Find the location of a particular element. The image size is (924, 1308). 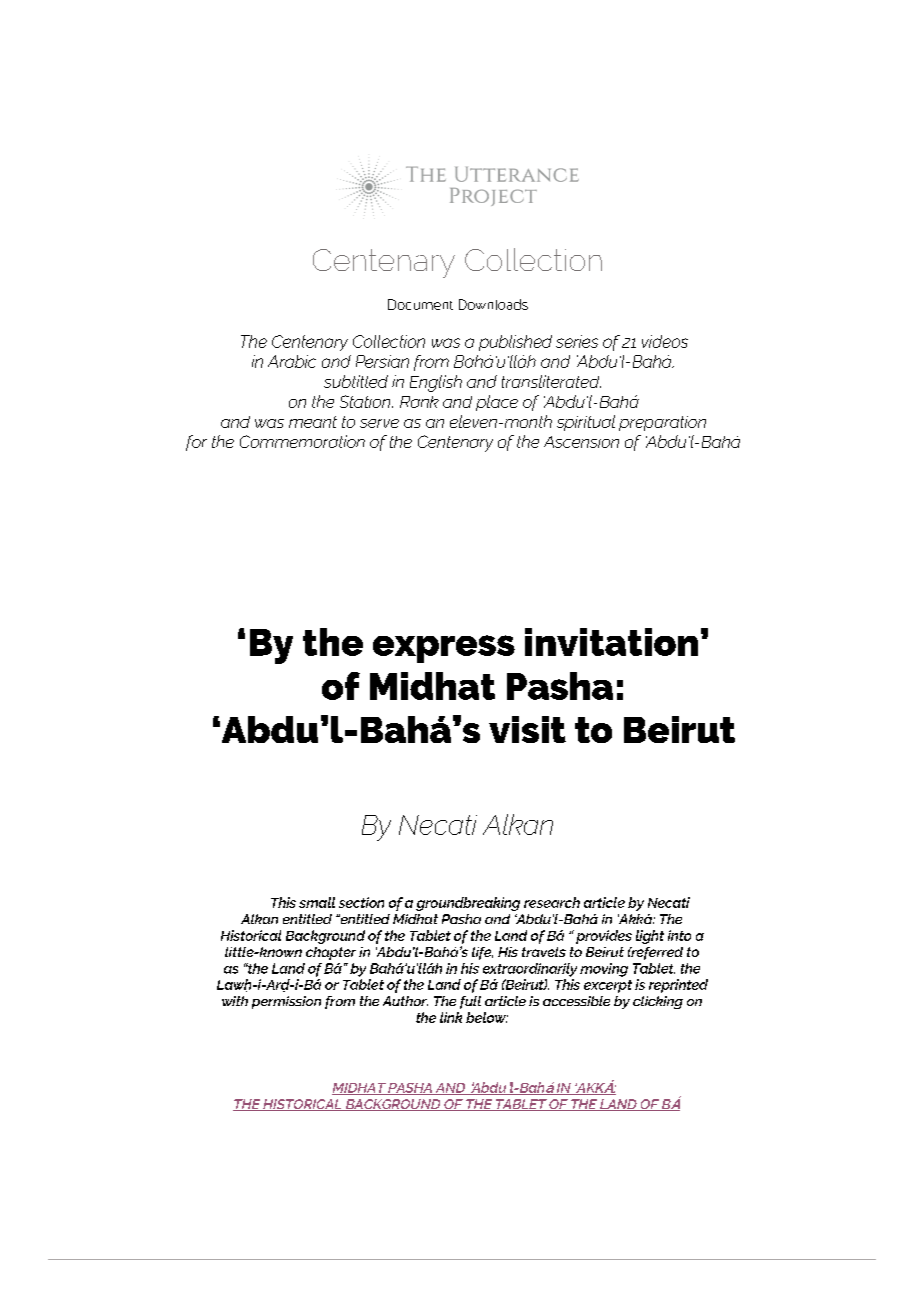

Document is located at coordinates (420, 304).
